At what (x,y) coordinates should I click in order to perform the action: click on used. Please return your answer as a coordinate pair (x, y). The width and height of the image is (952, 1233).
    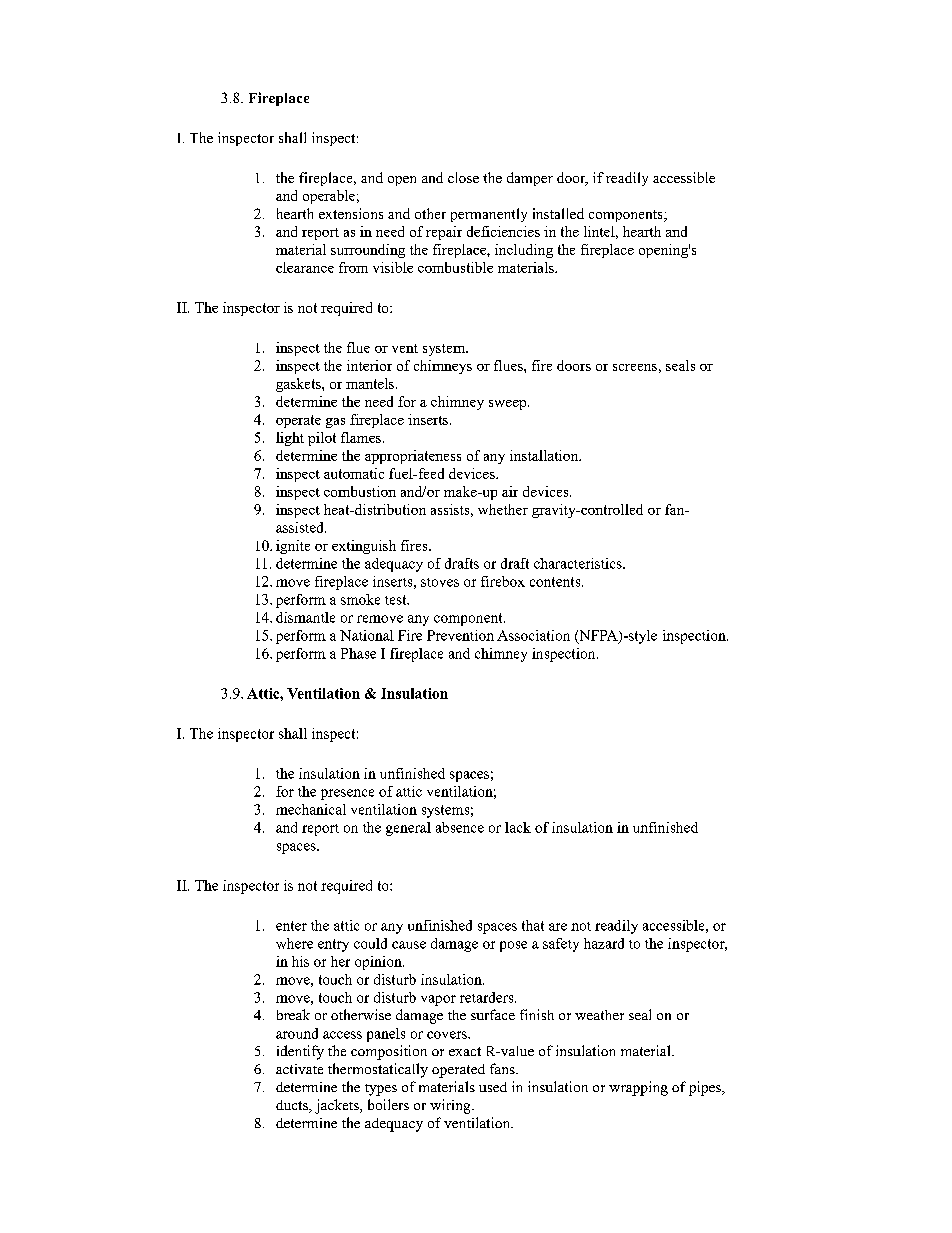
    Looking at the image, I should click on (493, 1087).
